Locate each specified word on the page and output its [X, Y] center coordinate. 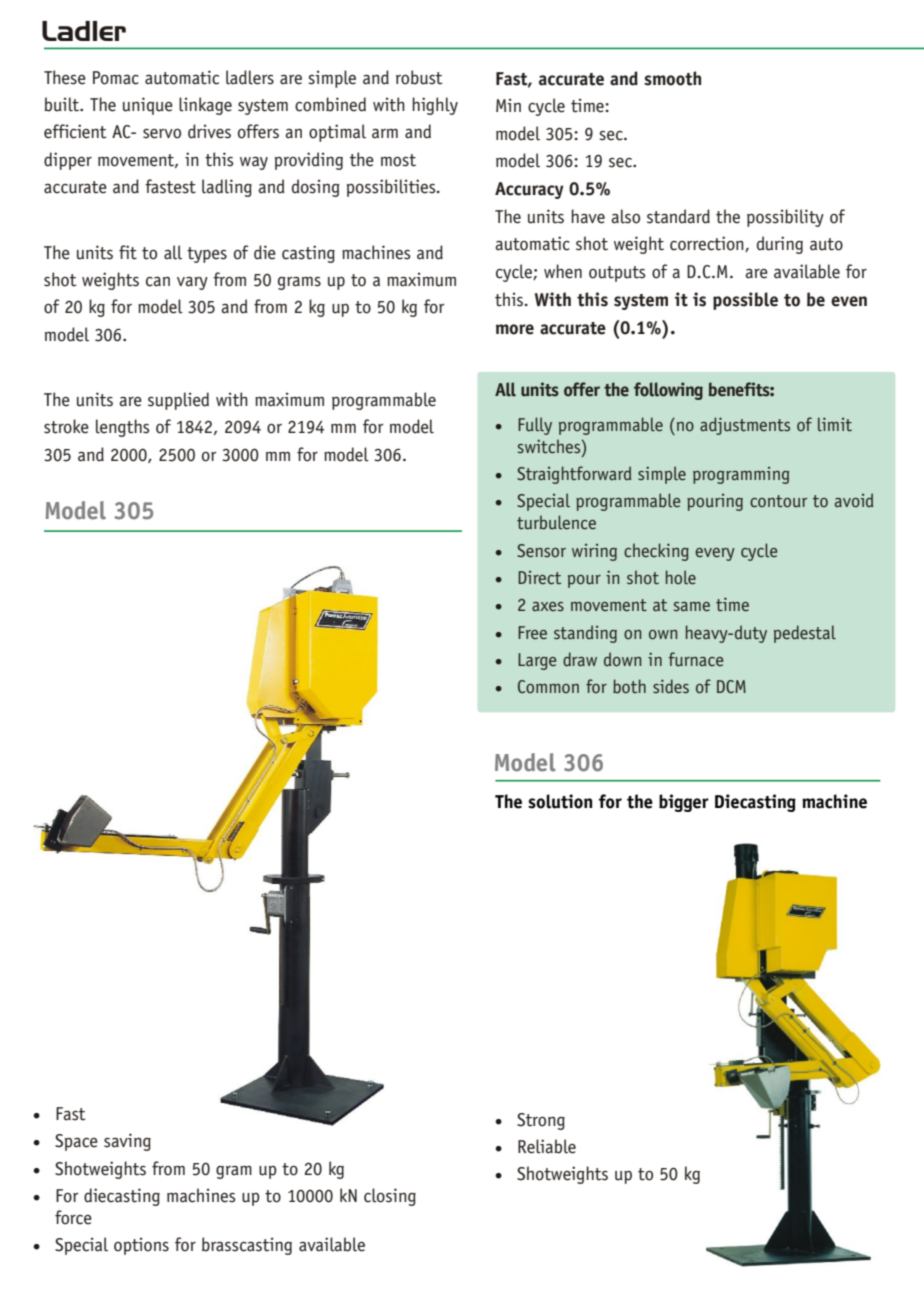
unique [148, 106]
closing [390, 1197]
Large [537, 661]
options [141, 1246]
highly [435, 106]
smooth [672, 78]
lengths [123, 428]
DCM [731, 686]
